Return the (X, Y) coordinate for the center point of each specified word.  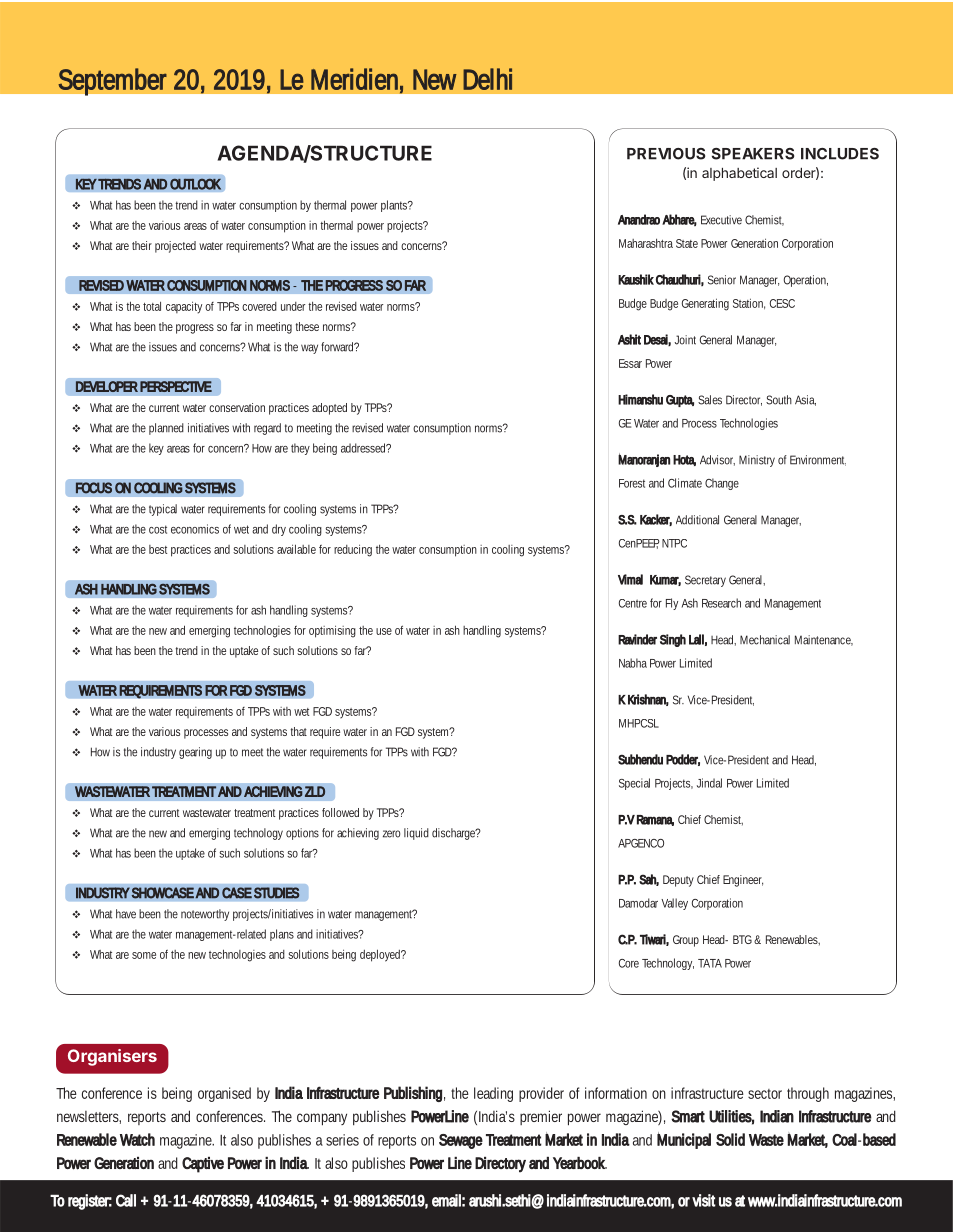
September (112, 82)
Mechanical (765, 640)
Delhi (487, 79)
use (384, 631)
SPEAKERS (753, 154)
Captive (203, 1165)
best (158, 549)
